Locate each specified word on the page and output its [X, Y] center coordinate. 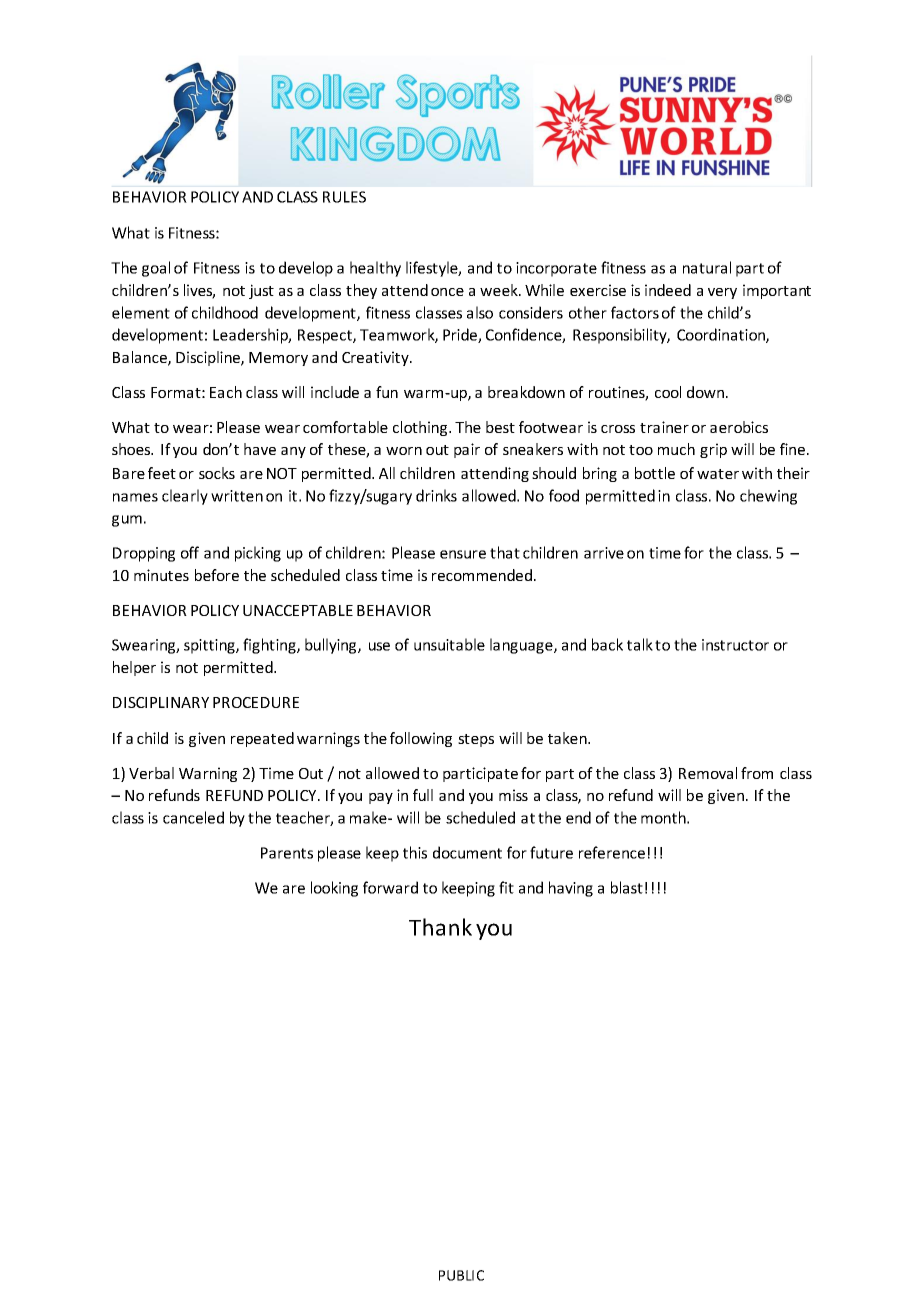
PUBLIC [461, 1275]
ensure [463, 554]
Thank [440, 927]
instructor [735, 645]
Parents [287, 853]
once [447, 292]
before [217, 575]
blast [627, 887]
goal [156, 269]
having [571, 889]
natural [707, 267]
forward [390, 887]
